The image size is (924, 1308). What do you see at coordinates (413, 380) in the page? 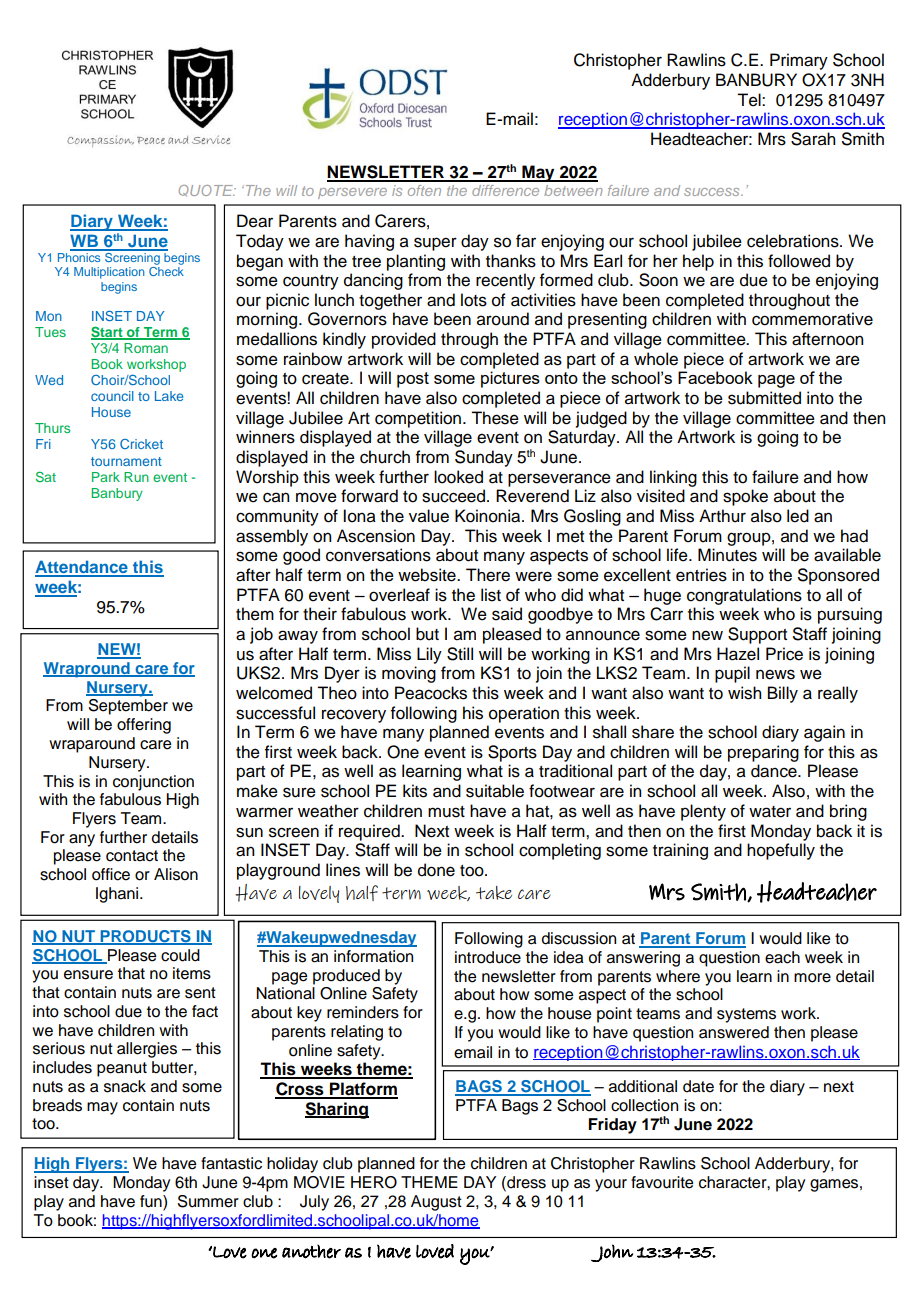
I see `post` at bounding box center [413, 380].
